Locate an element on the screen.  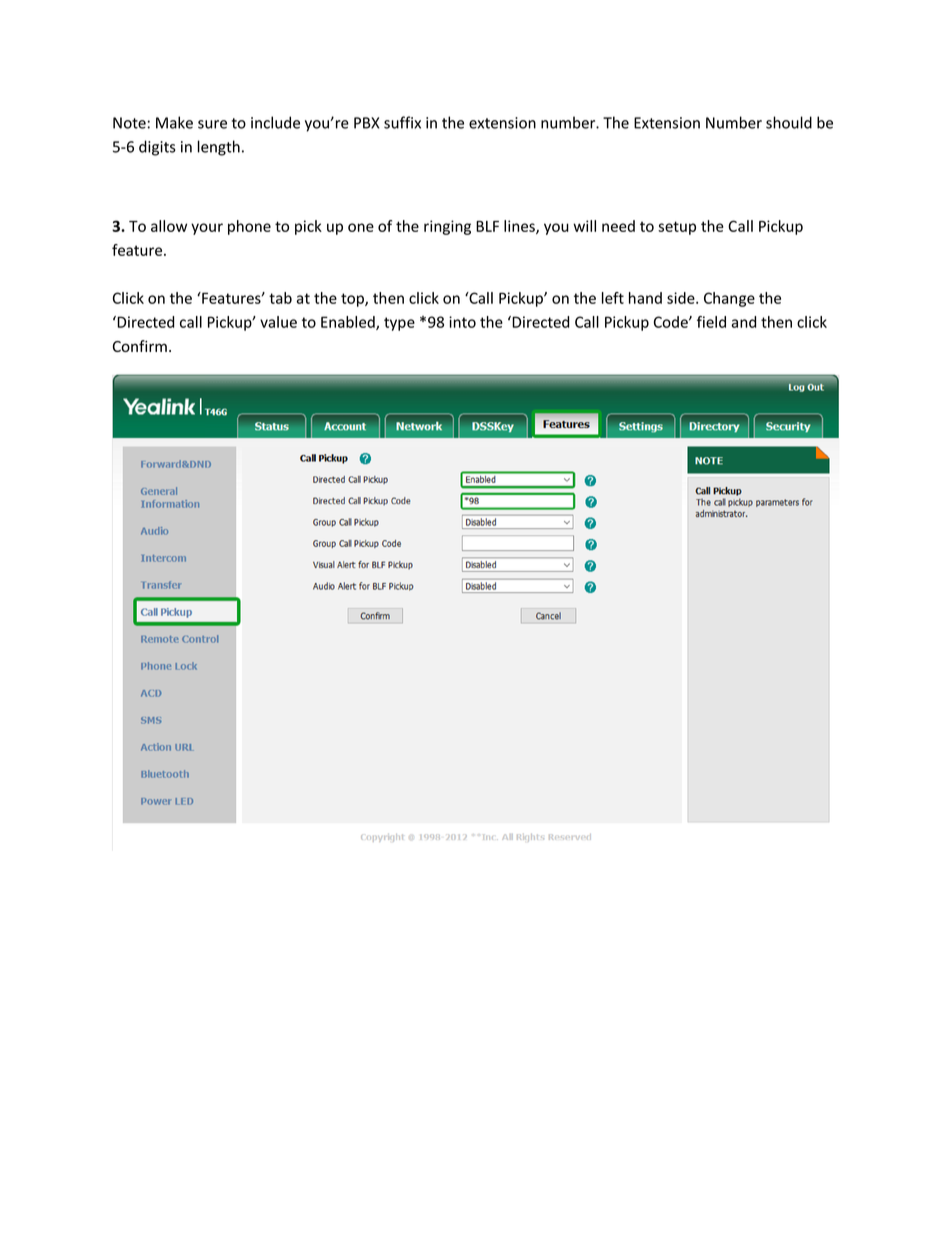
sure is located at coordinates (212, 124).
